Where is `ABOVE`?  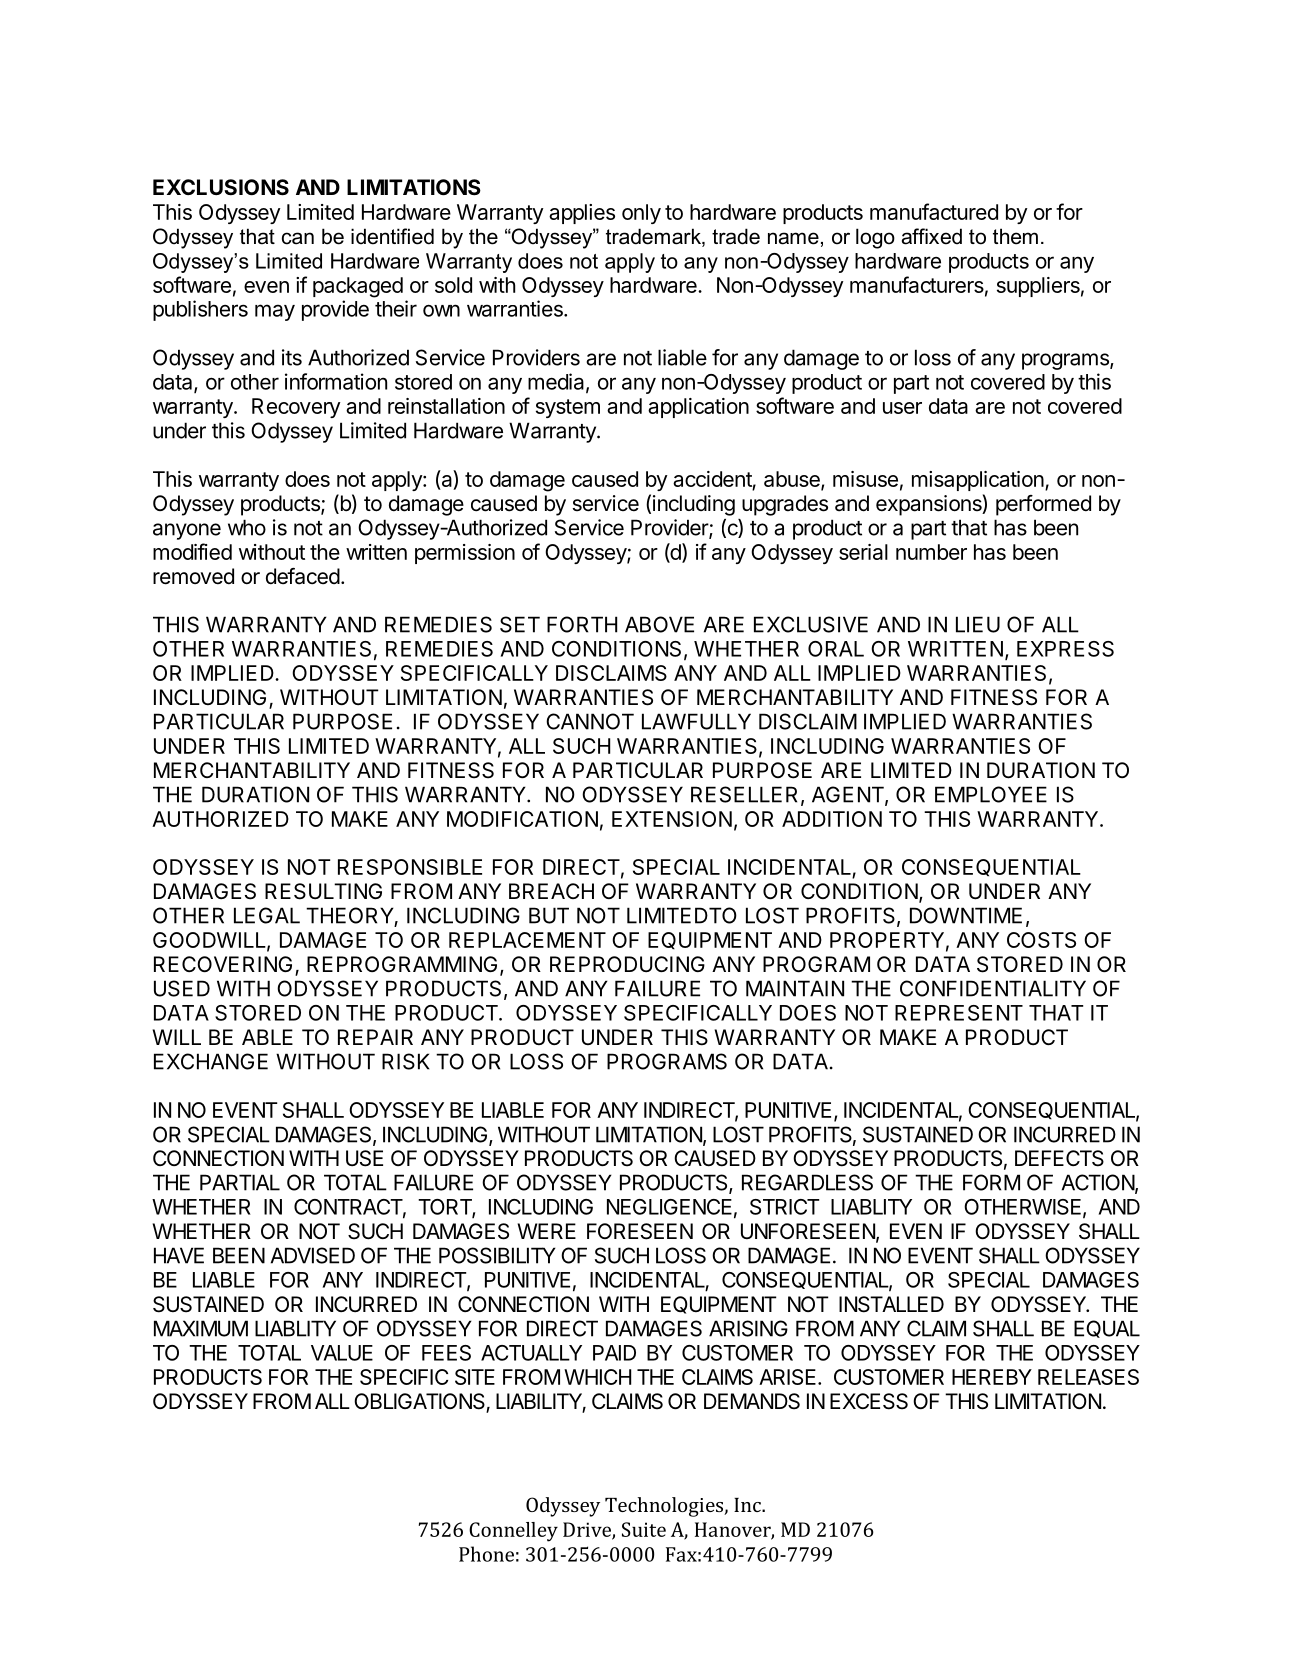
ABOVE is located at coordinates (659, 624).
